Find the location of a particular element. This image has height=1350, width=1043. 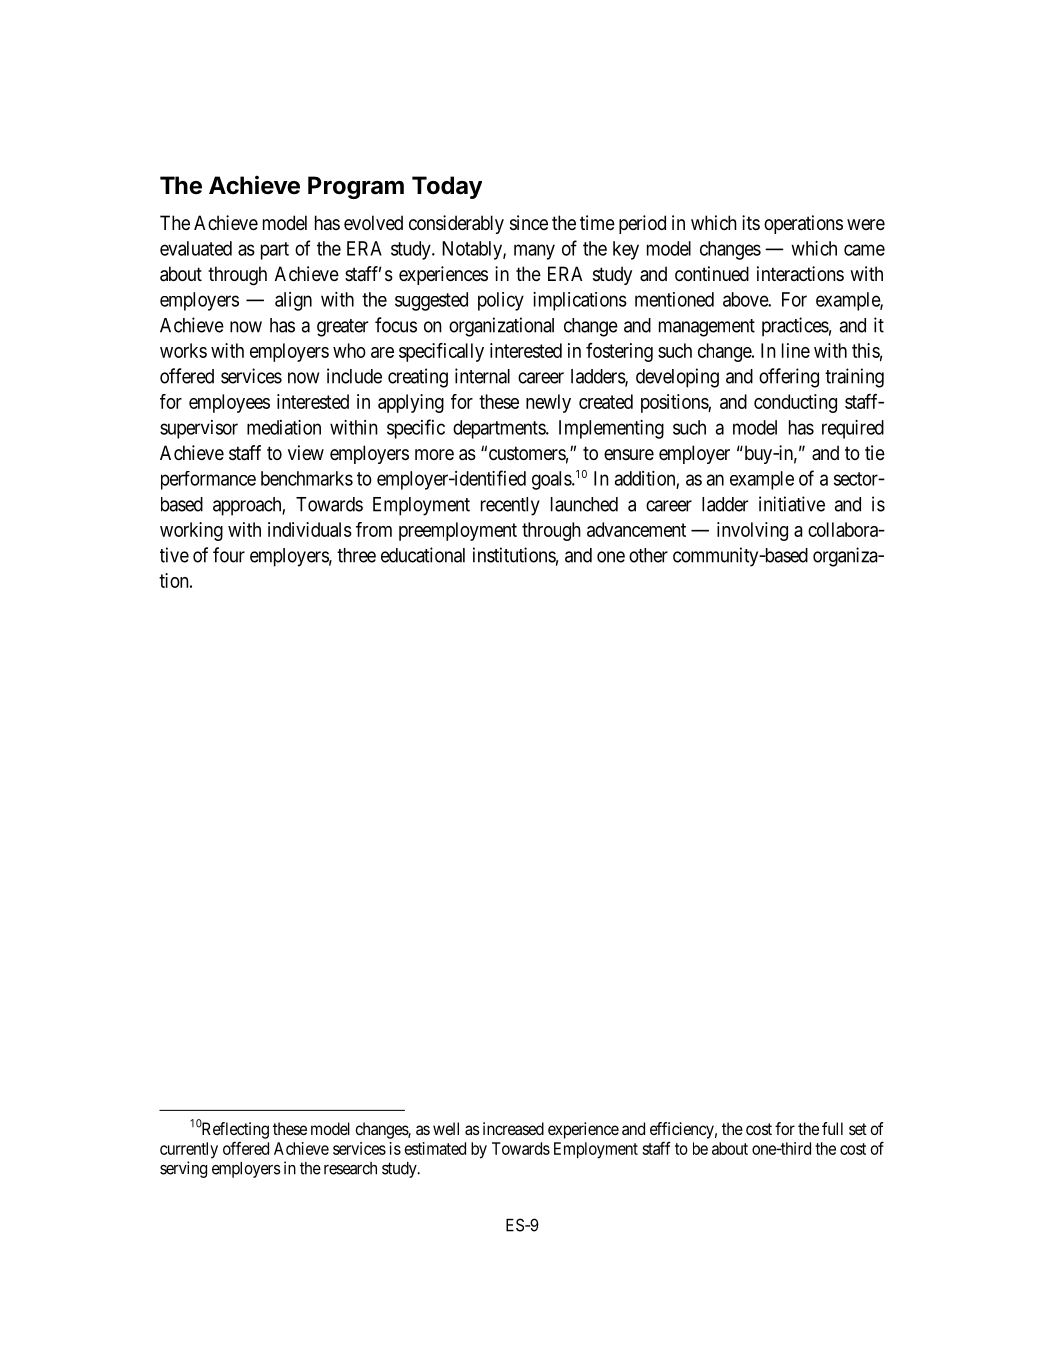

other is located at coordinates (648, 555).
